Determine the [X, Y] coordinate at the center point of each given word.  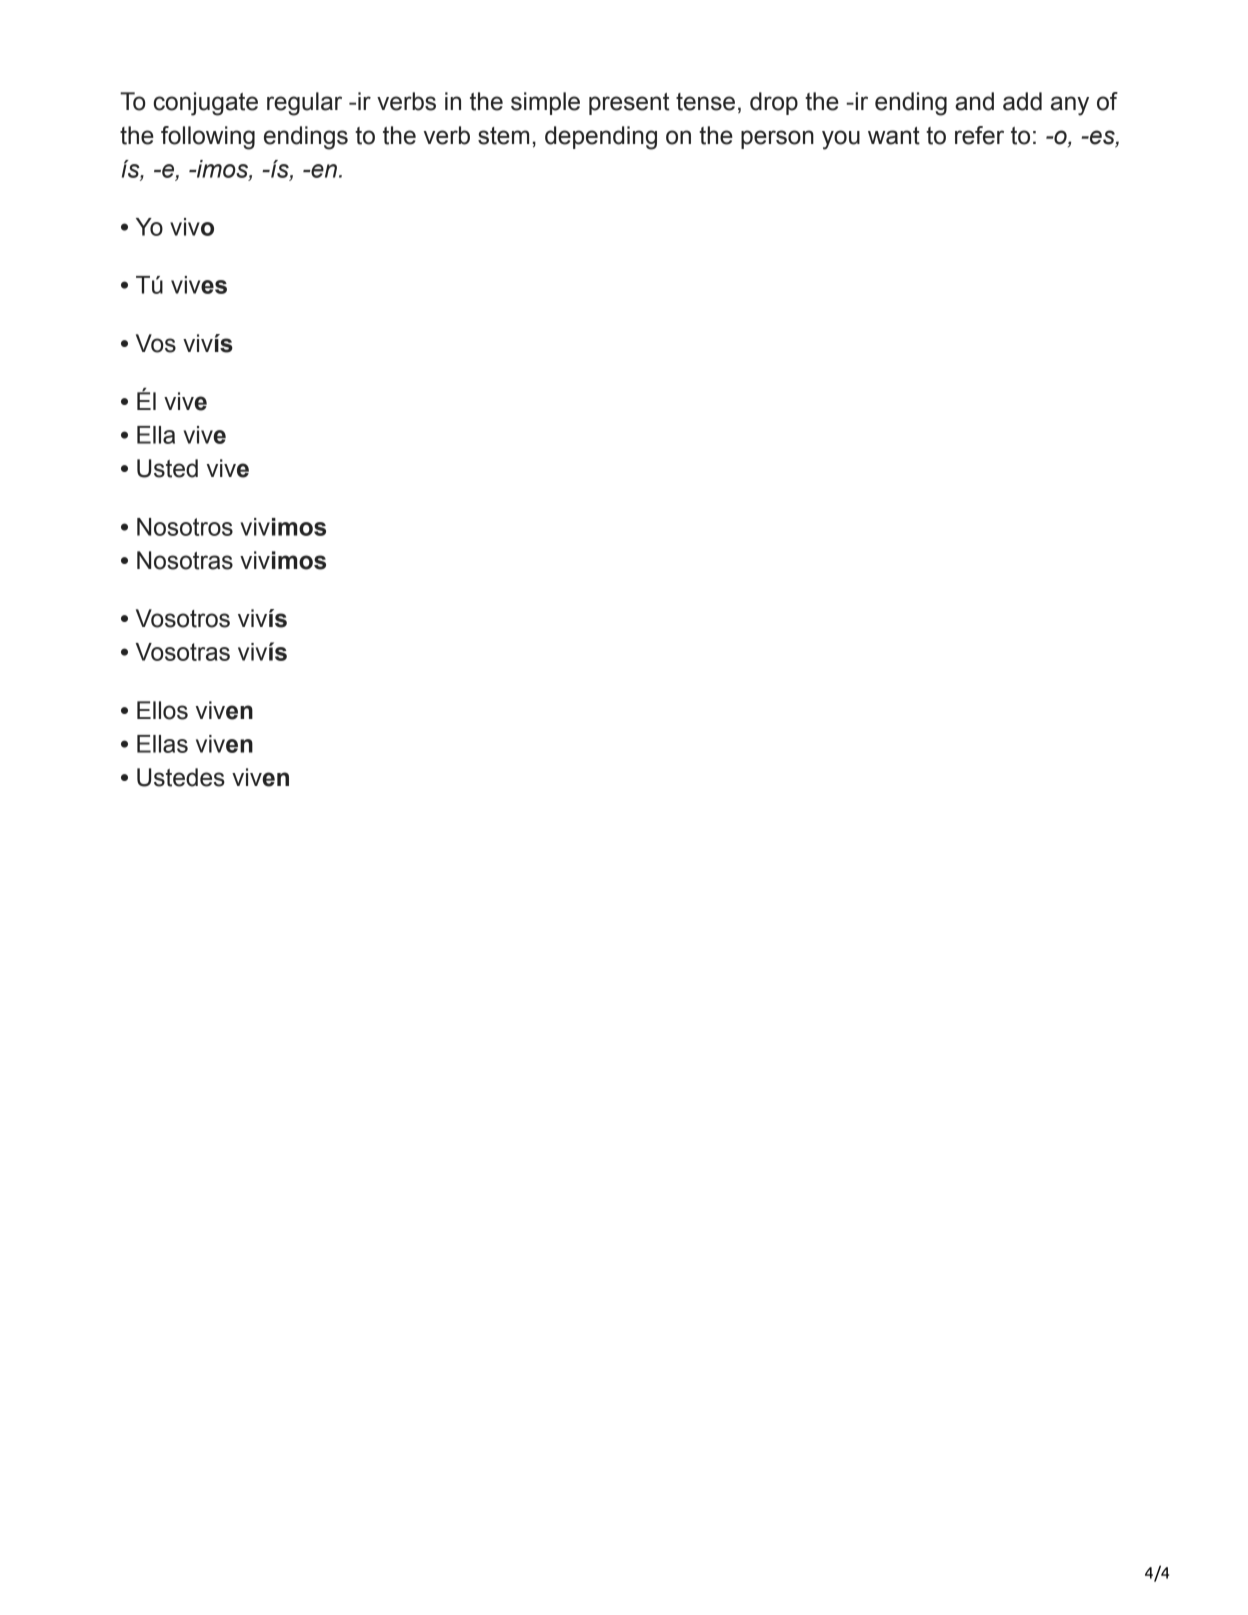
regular [304, 104]
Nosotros [185, 527]
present [629, 104]
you [841, 140]
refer [979, 135]
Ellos [162, 710]
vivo [192, 227]
